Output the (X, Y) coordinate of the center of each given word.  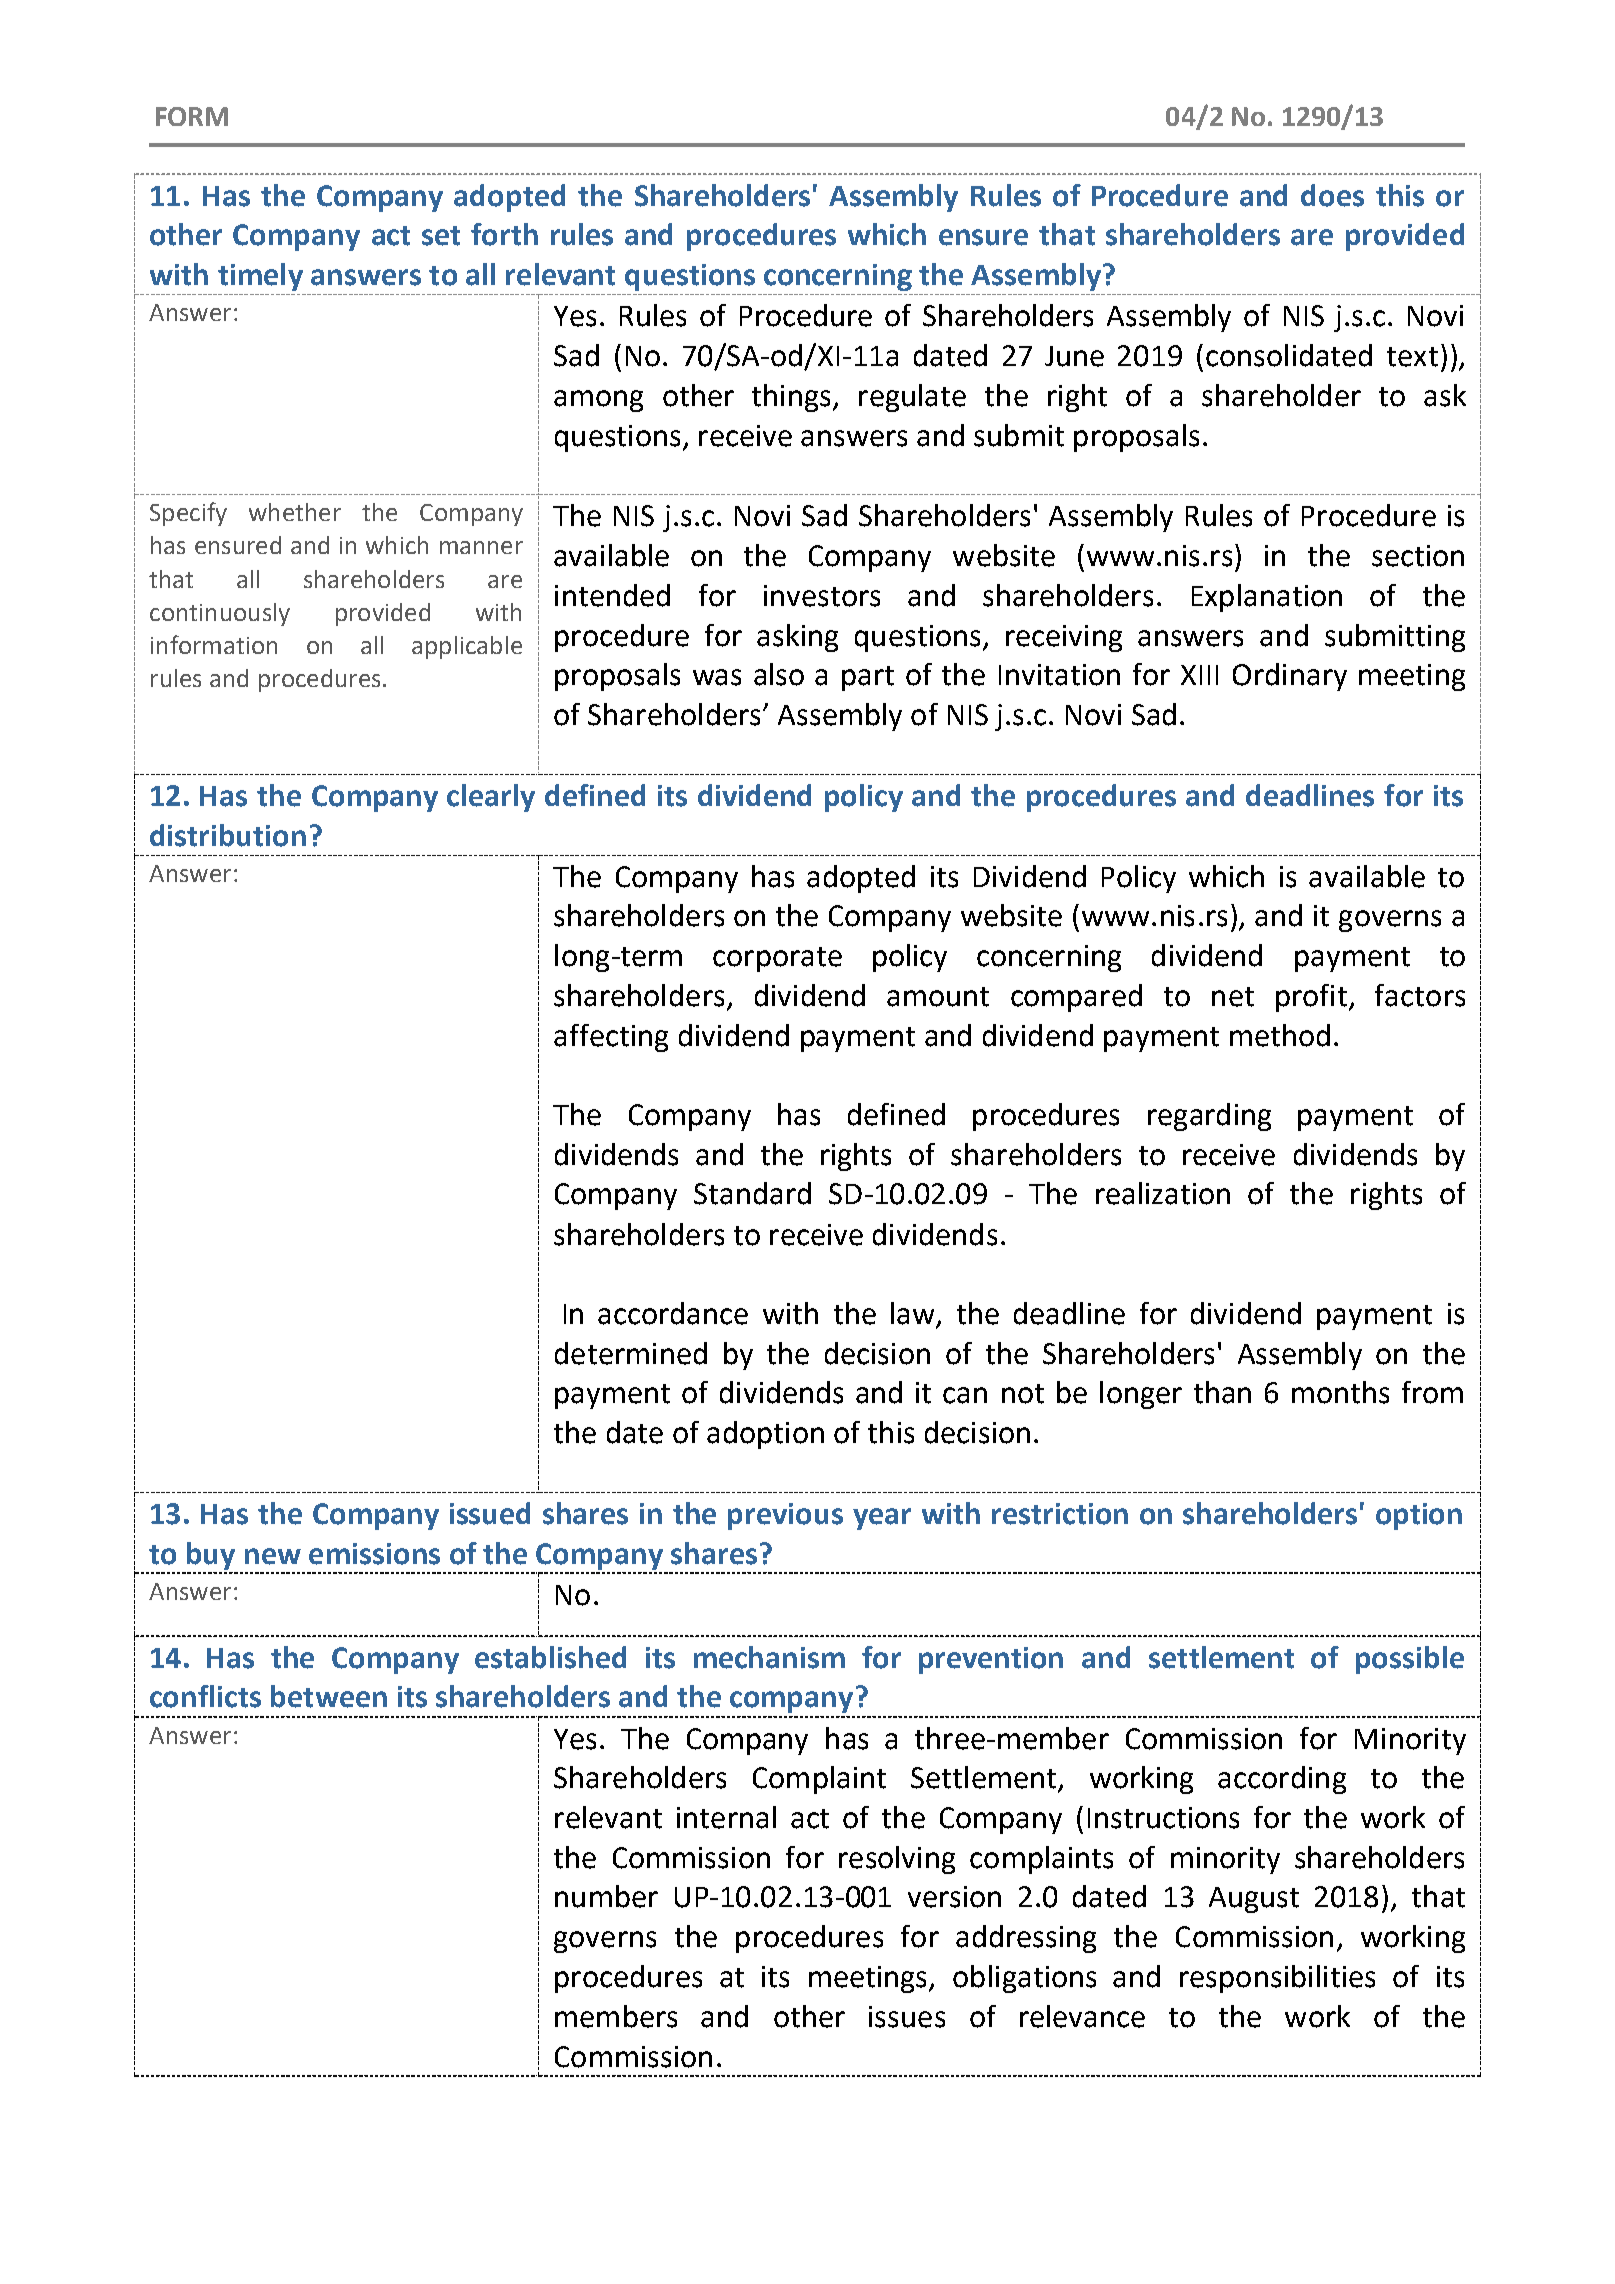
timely (260, 277)
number (606, 1896)
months (1340, 1392)
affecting (611, 1038)
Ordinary (1290, 677)
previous (785, 1516)
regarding (1209, 1117)
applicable (467, 647)
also (779, 674)
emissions (374, 1554)
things (791, 398)
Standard (752, 1193)
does (1332, 195)
